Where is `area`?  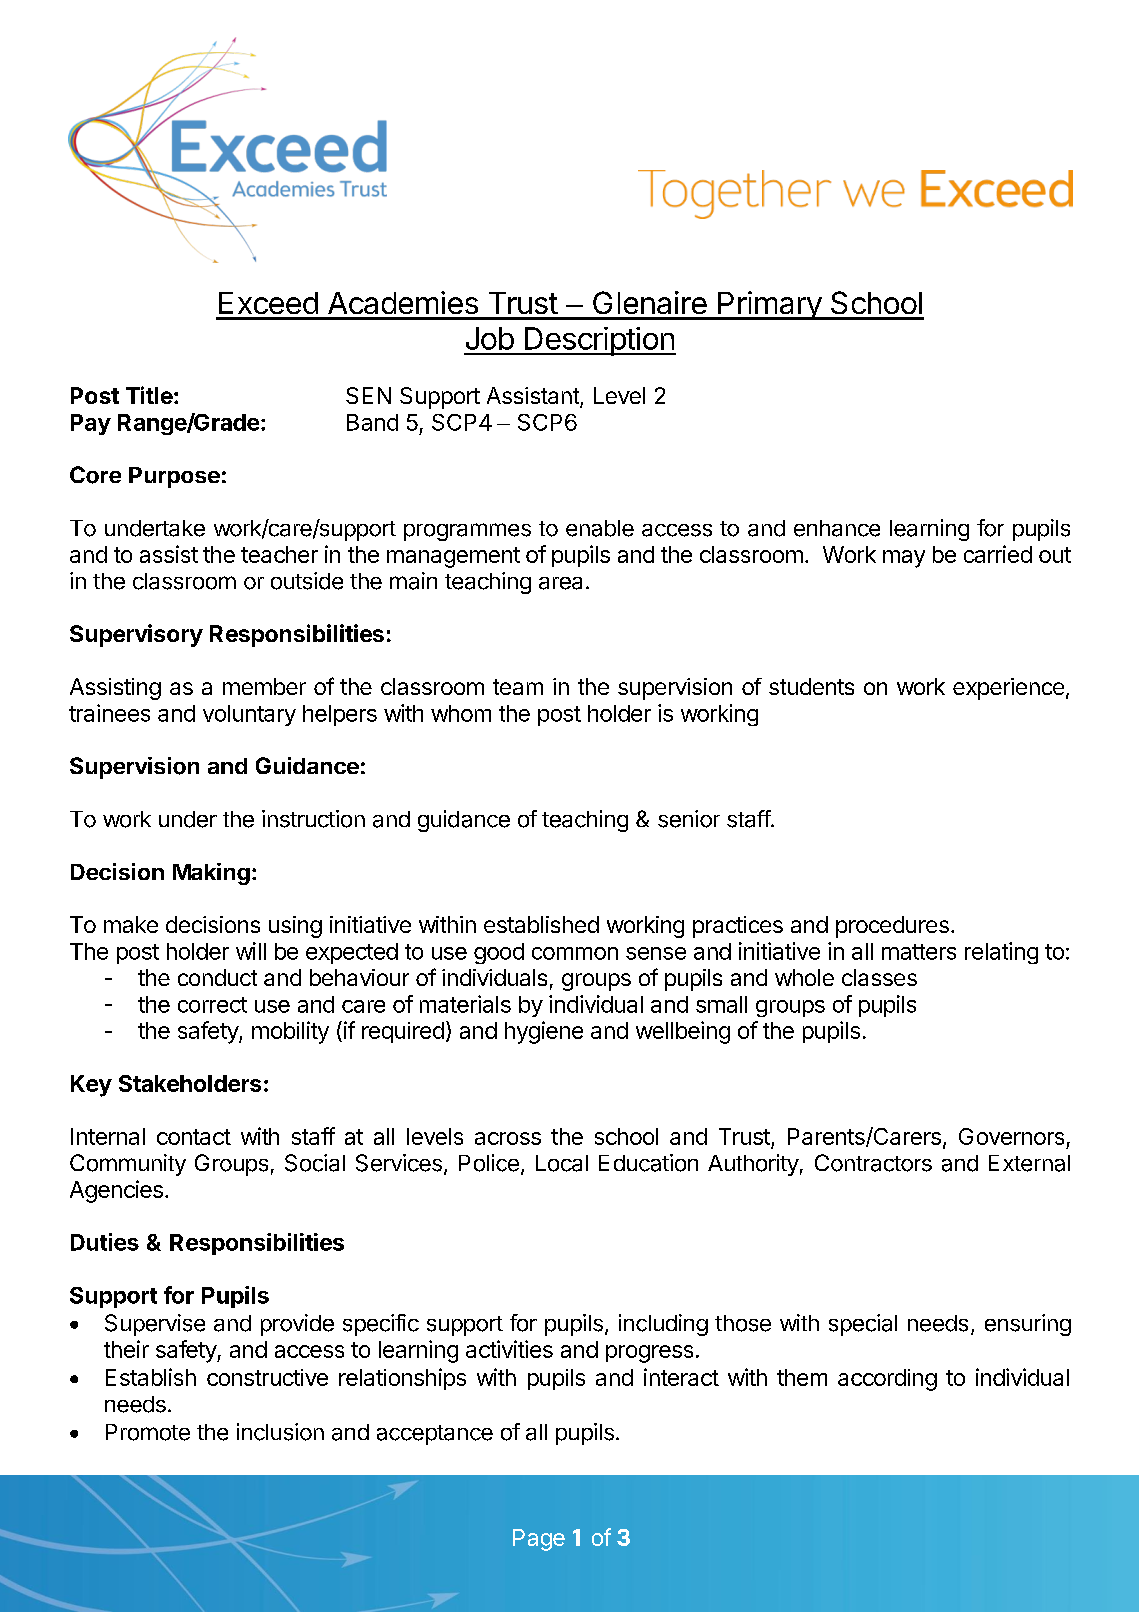
area is located at coordinates (560, 583).
